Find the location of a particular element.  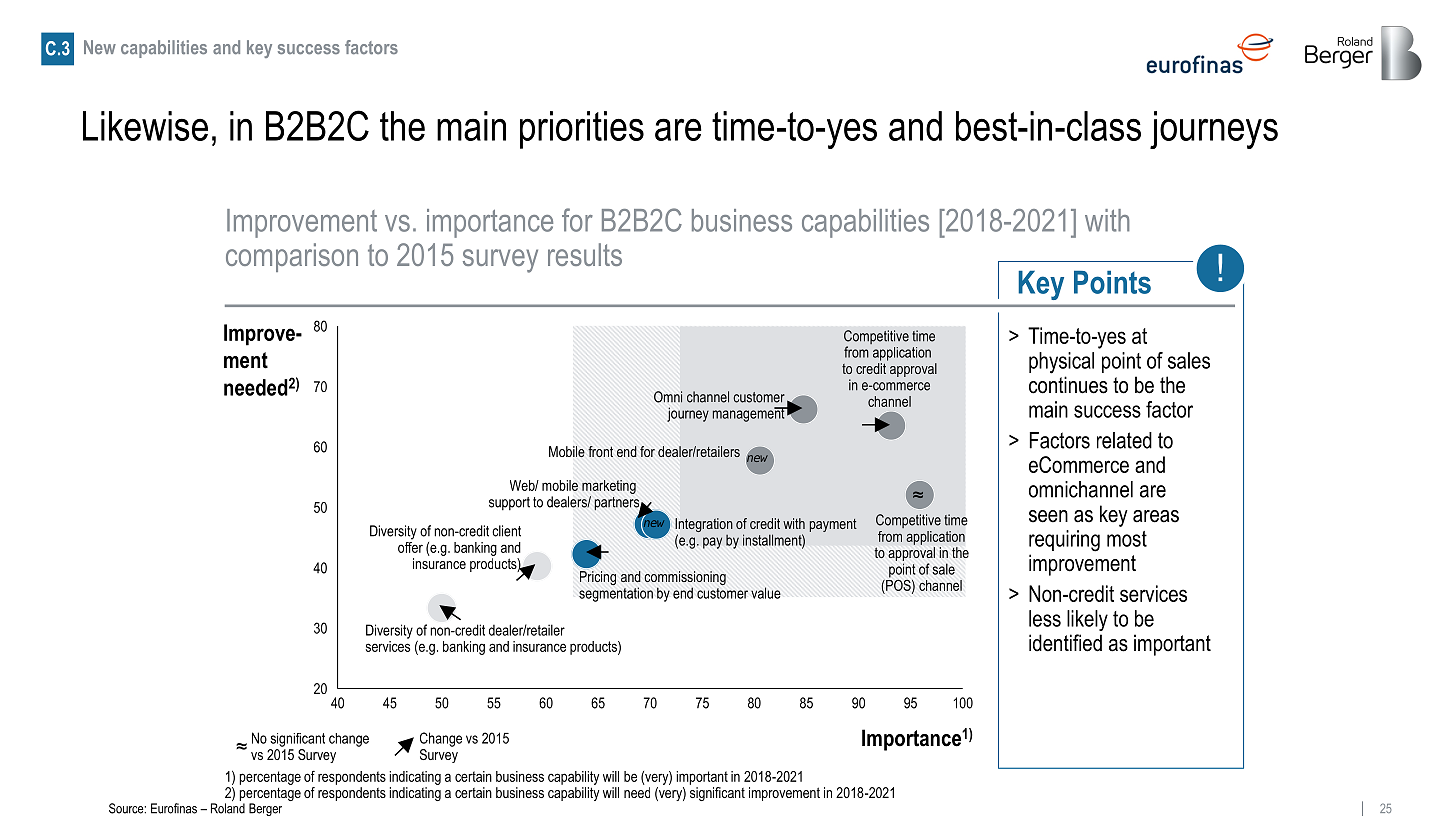

front is located at coordinates (600, 451).
